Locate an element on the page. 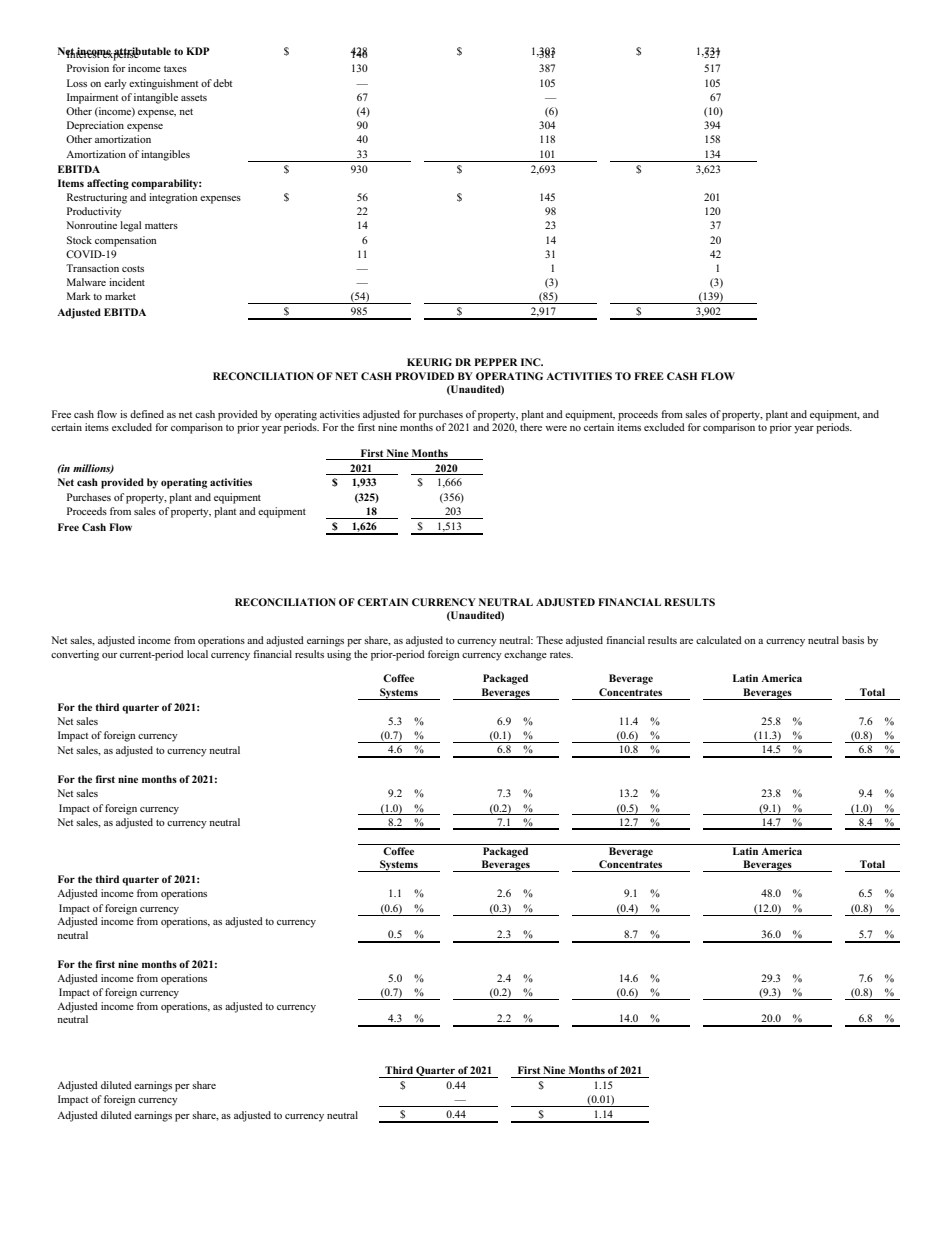 The image size is (952, 1233). defined is located at coordinates (147, 414).
